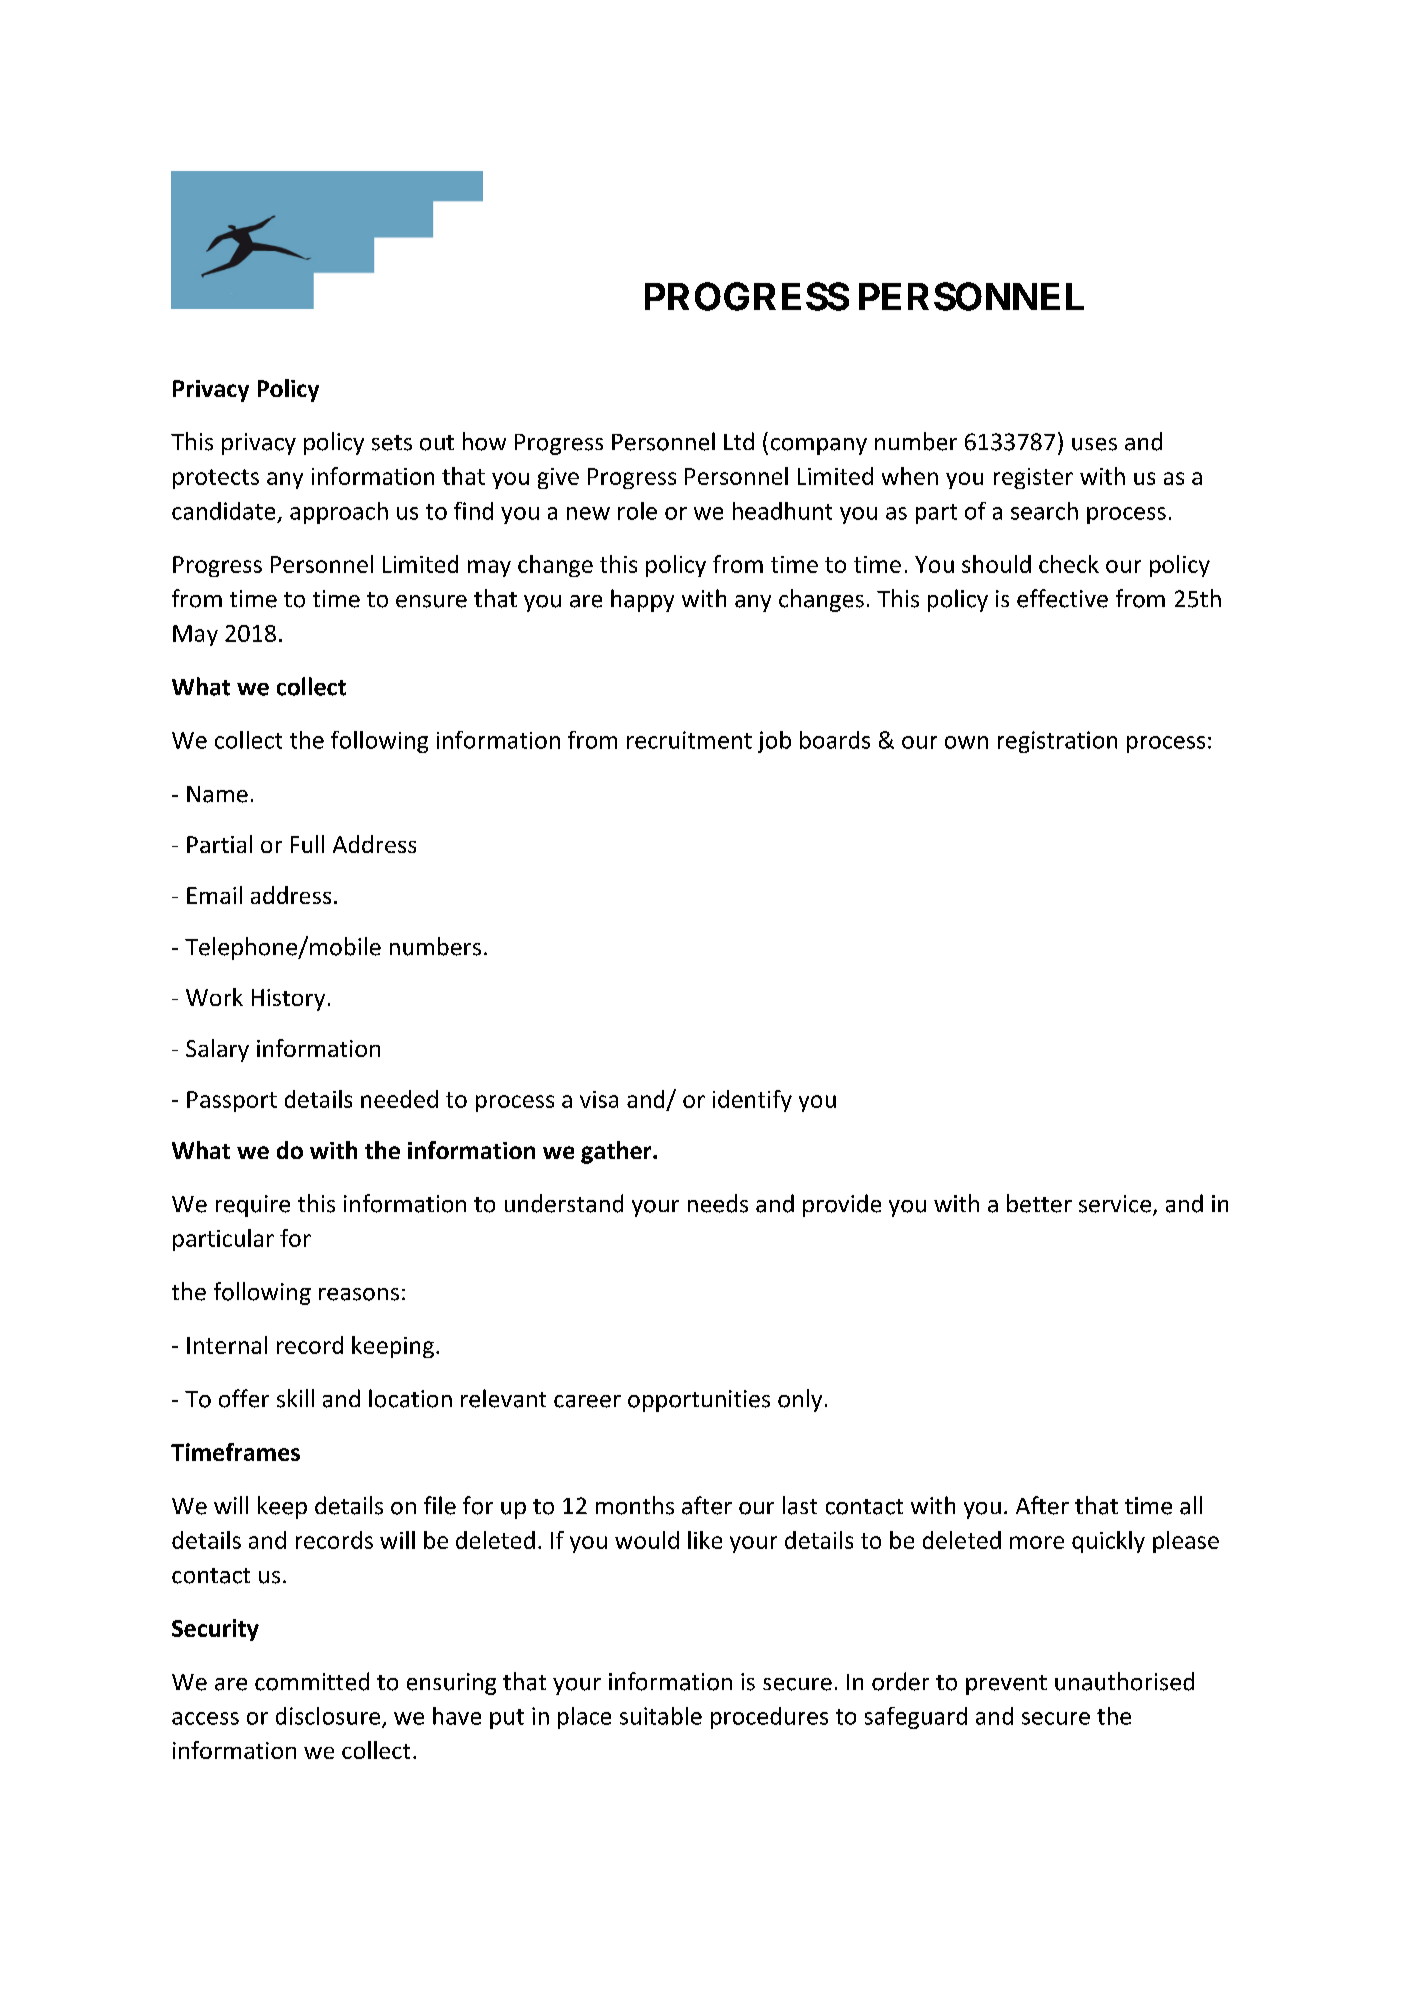 This screenshot has width=1416, height=2002. I want to click on recruitment, so click(689, 740).
